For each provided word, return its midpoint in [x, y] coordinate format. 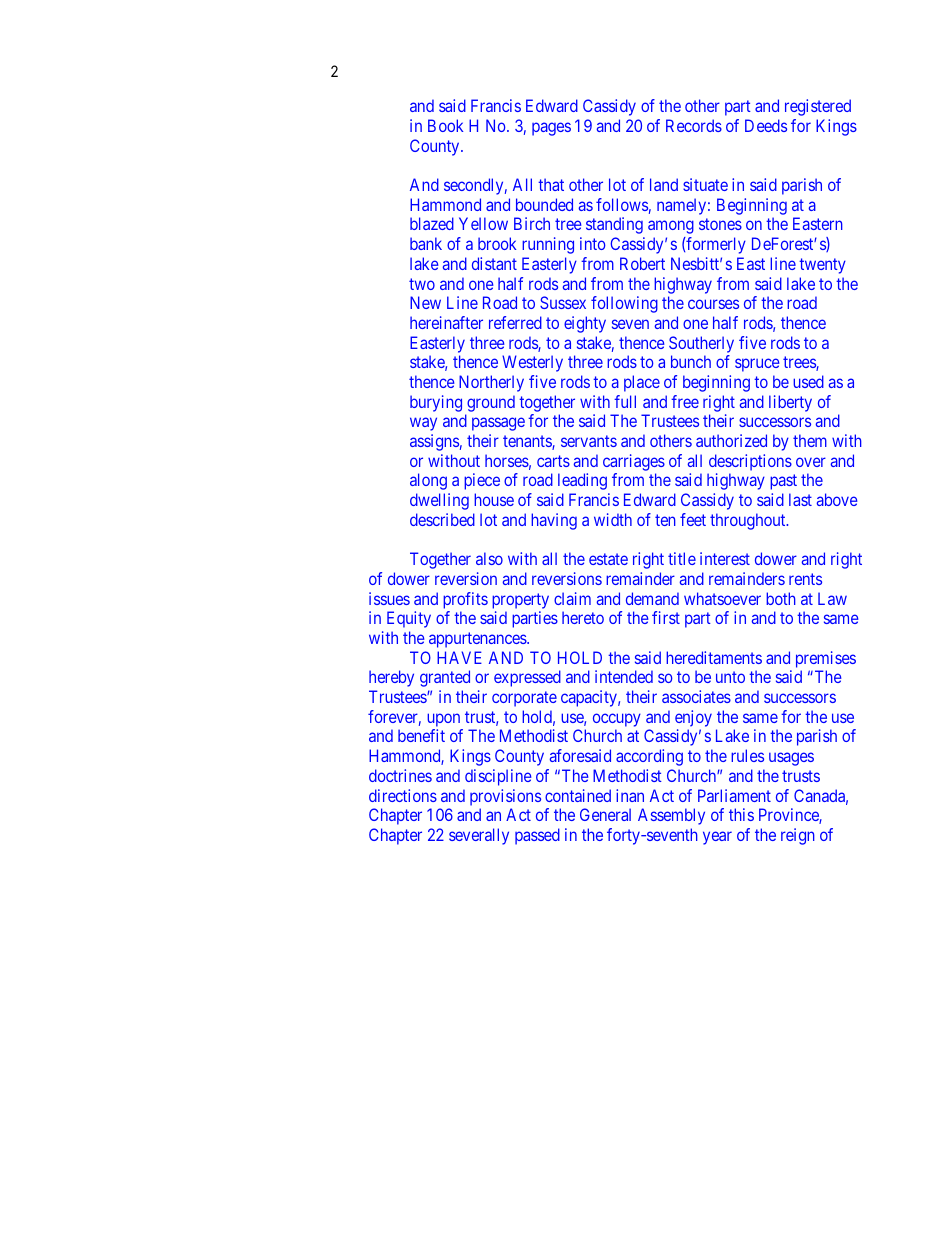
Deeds [766, 125]
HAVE [459, 657]
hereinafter [446, 322]
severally [479, 836]
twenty [822, 266]
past [783, 482]
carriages [634, 462]
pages [551, 129]
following [624, 304]
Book [445, 125]
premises [826, 659]
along [428, 481]
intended [624, 676]
